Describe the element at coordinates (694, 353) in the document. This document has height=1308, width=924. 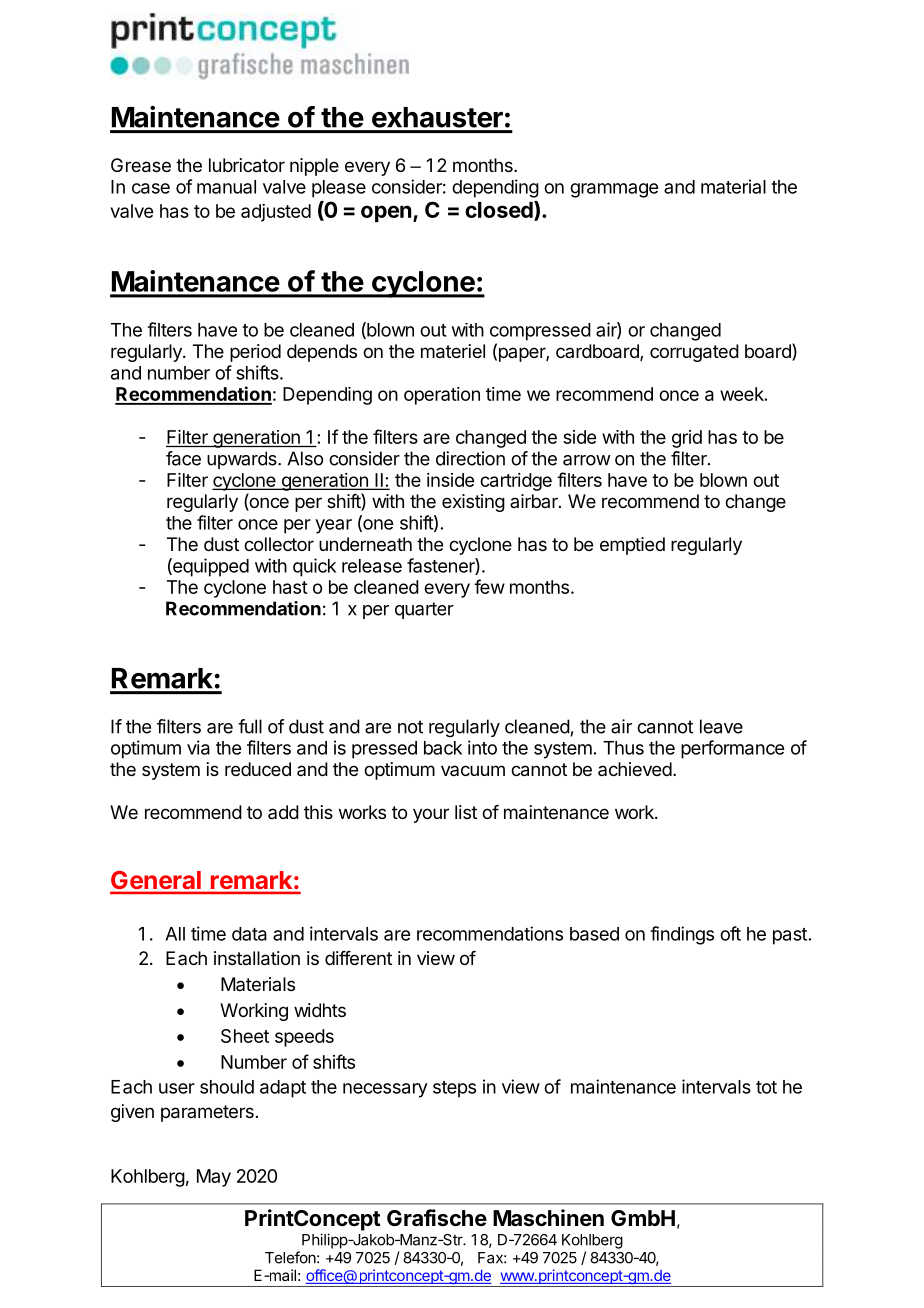
I see `corrugated` at that location.
